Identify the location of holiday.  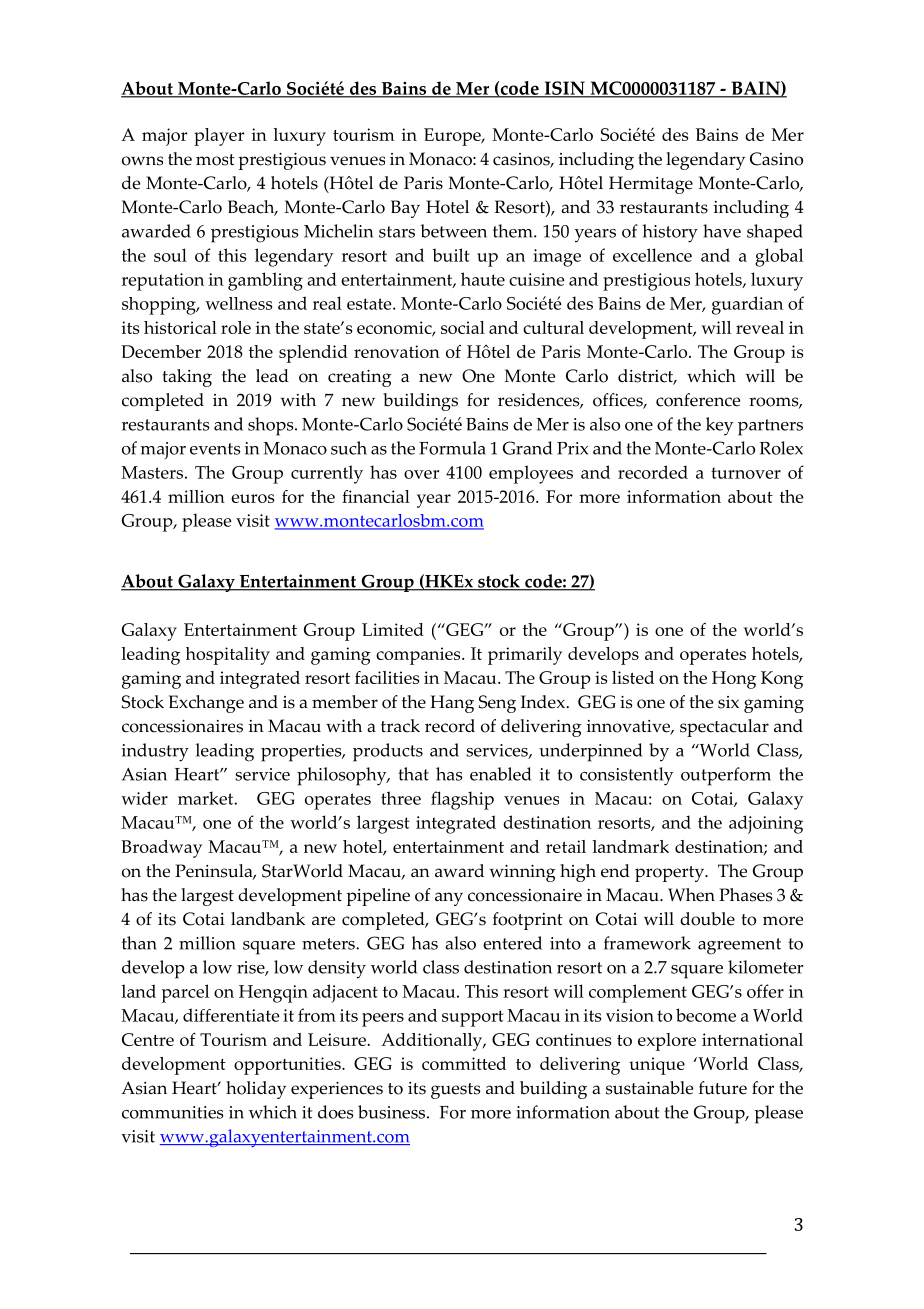
(256, 1090).
